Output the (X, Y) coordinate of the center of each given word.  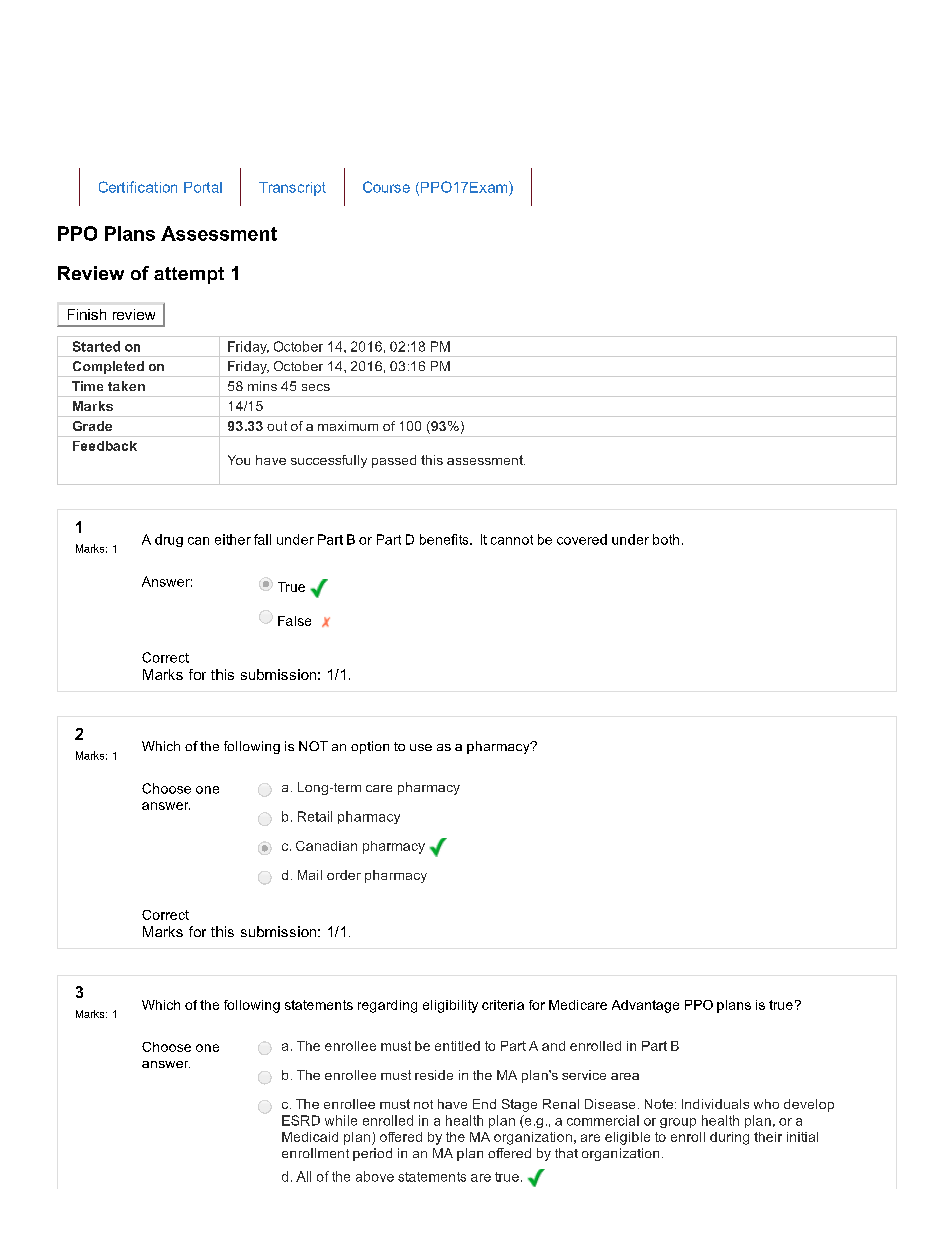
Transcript (292, 189)
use (421, 747)
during (729, 1138)
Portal (203, 187)
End (484, 1104)
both (666, 539)
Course (386, 187)
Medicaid (310, 1137)
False (294, 621)
